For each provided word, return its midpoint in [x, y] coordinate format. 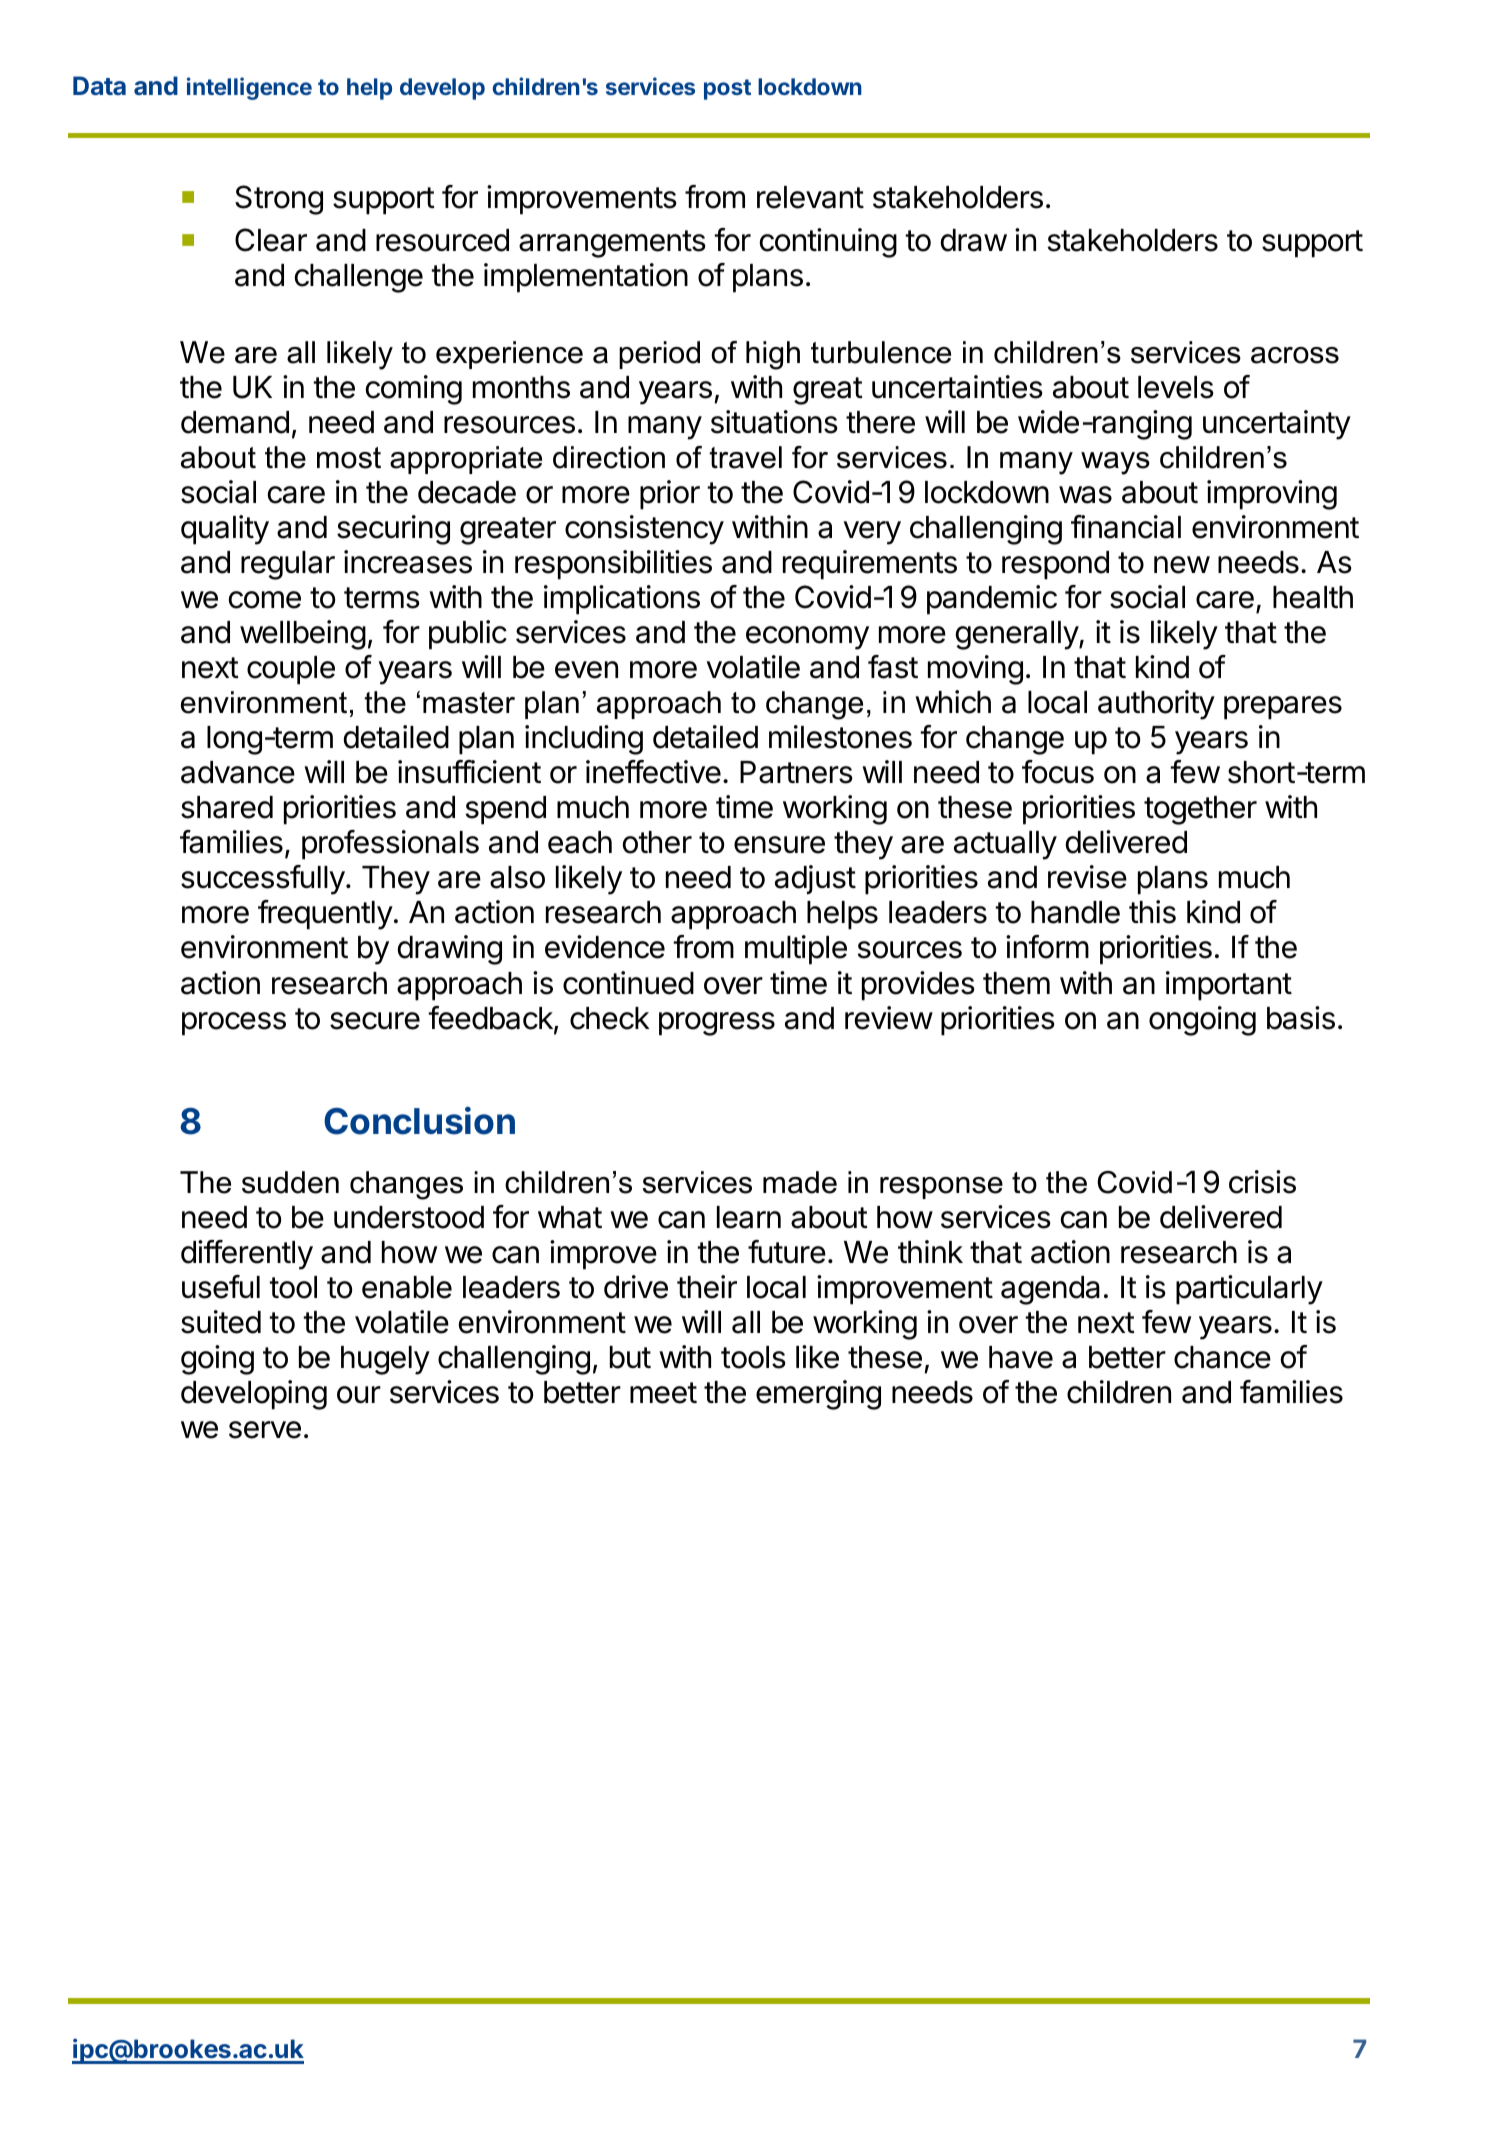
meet [663, 1393]
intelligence [249, 88]
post [727, 89]
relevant [810, 197]
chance [1222, 1357]
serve [265, 1430]
